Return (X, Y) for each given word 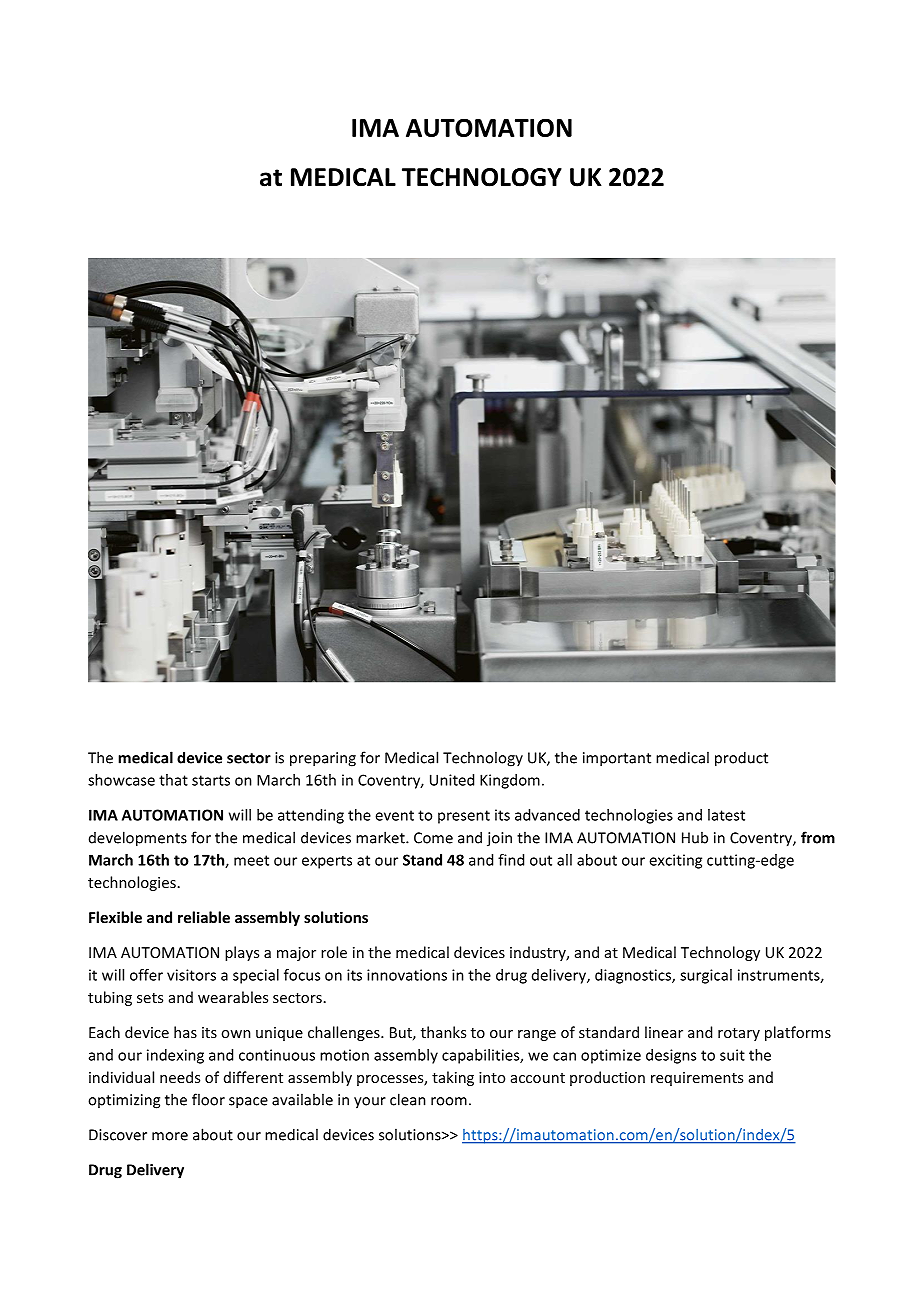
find (511, 860)
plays (242, 953)
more (170, 1136)
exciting (675, 861)
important (617, 759)
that (173, 780)
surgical (706, 976)
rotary (739, 1034)
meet (251, 860)
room (449, 1101)
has (185, 1032)
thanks (443, 1032)
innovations (407, 975)
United (452, 780)
